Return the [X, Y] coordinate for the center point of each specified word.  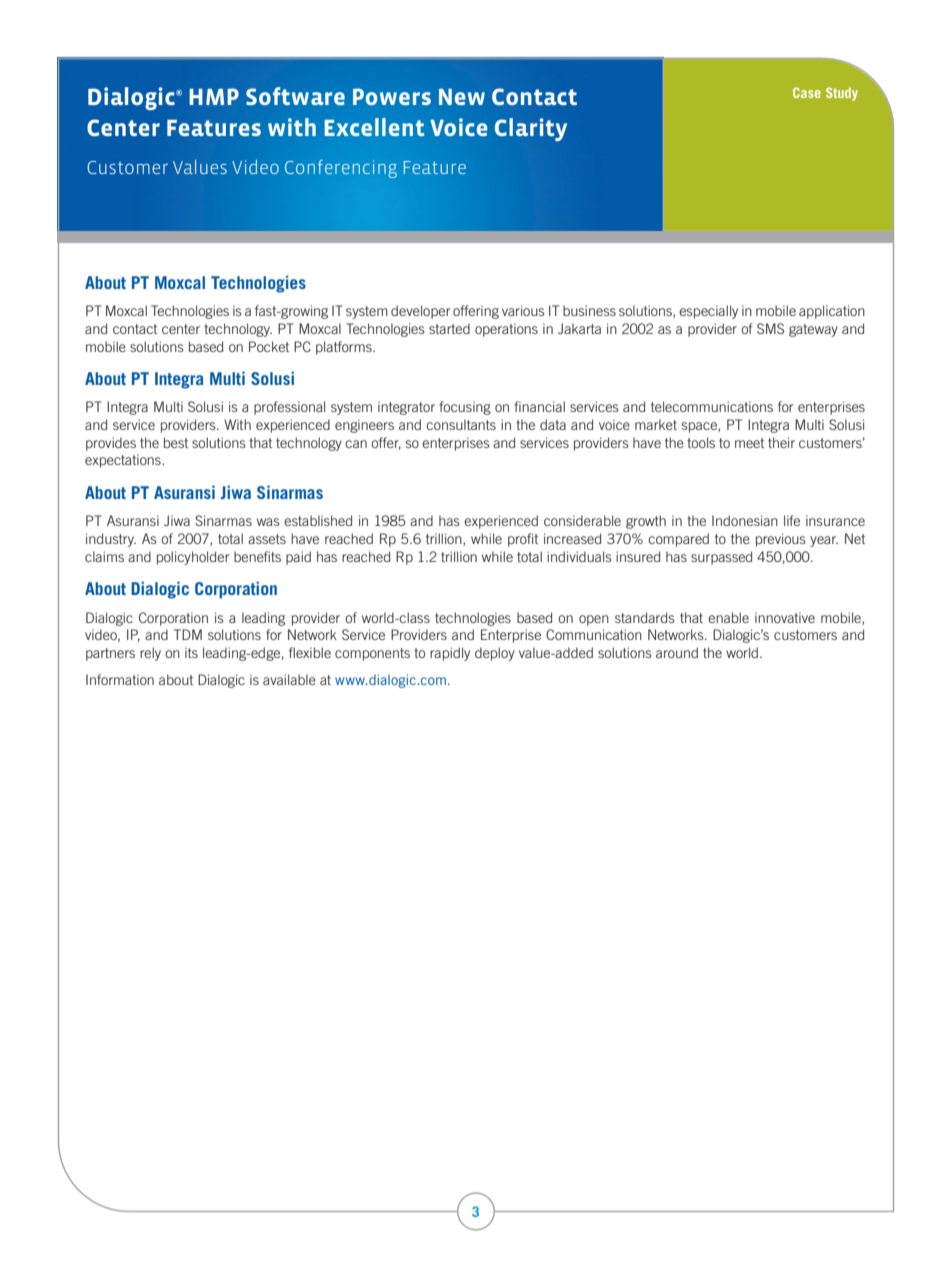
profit [523, 540]
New [462, 97]
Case [807, 92]
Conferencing [341, 169]
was [268, 522]
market [656, 424]
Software [295, 96]
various [523, 310]
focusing [465, 408]
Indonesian [745, 520]
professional [289, 408]
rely [150, 654]
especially [708, 312]
